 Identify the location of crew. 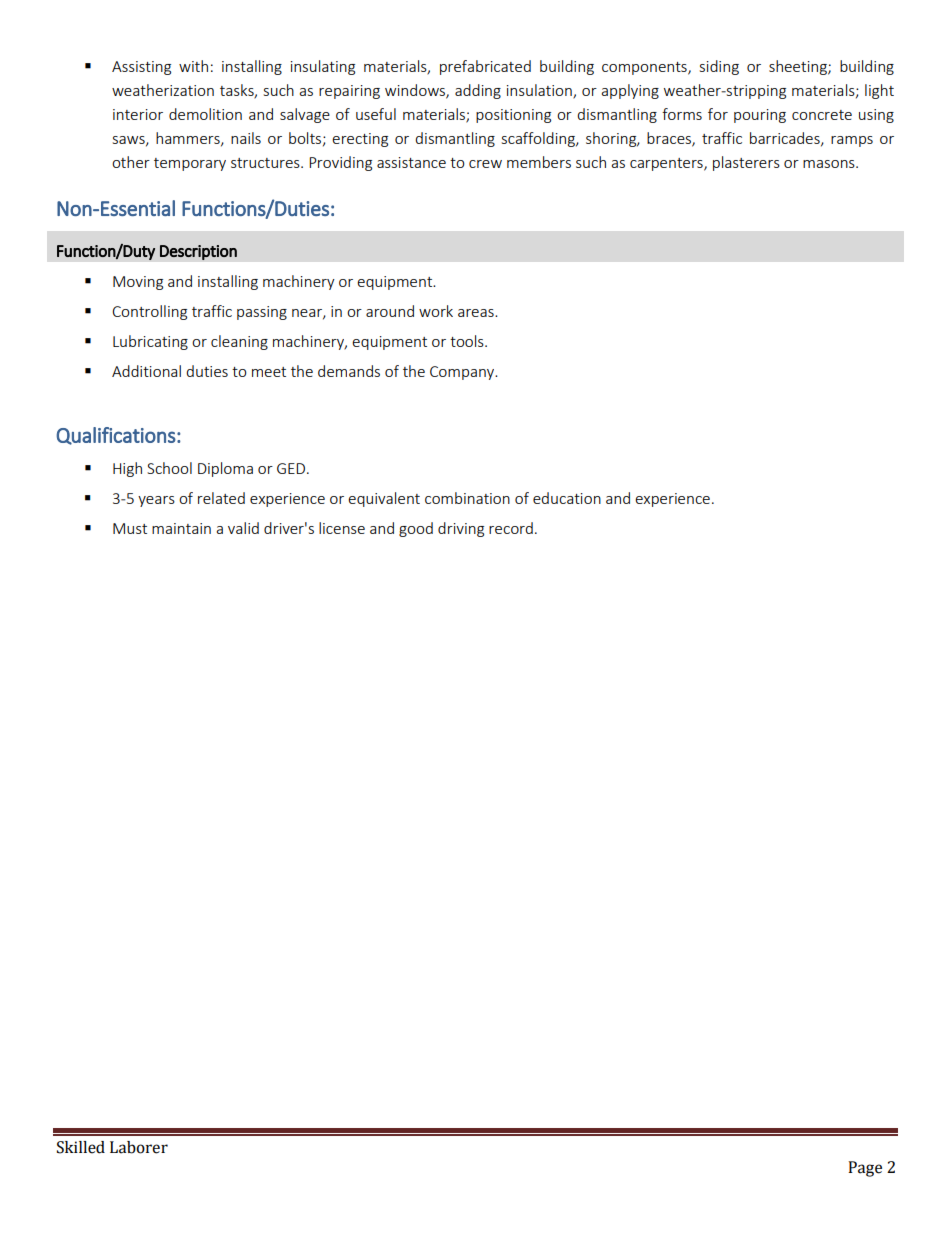
(485, 164).
